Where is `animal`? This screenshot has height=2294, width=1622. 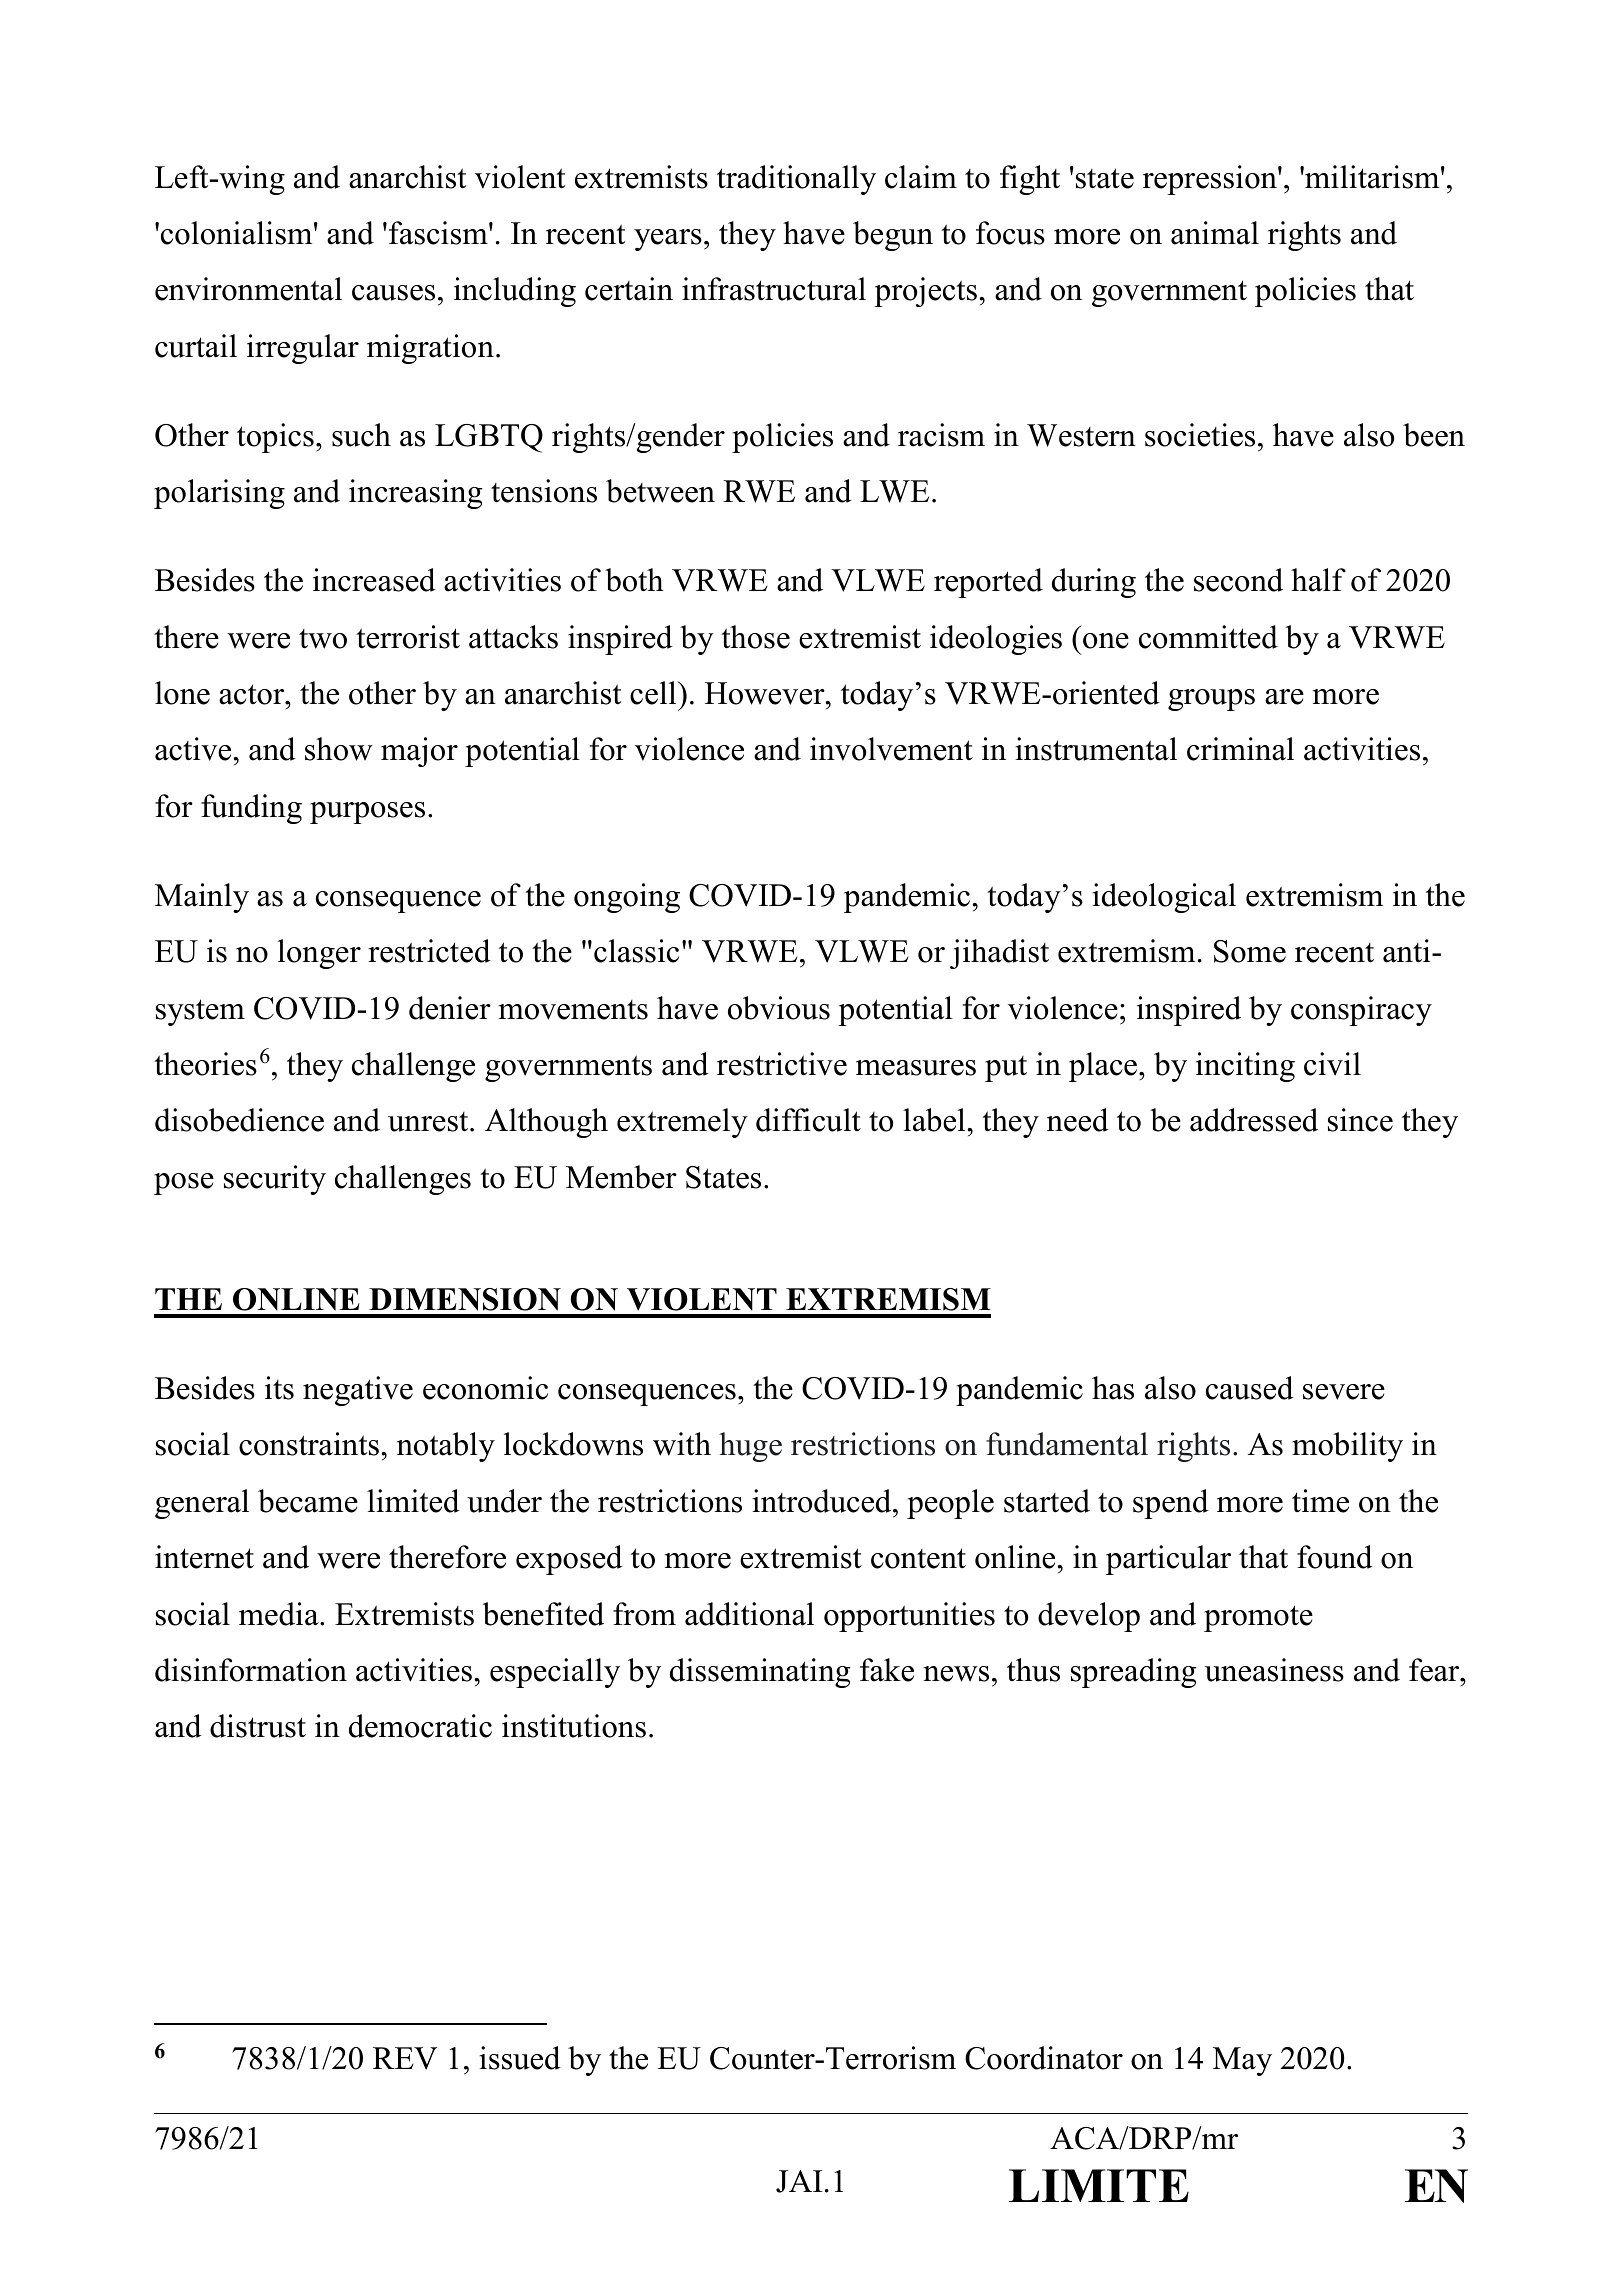
animal is located at coordinates (1215, 233).
